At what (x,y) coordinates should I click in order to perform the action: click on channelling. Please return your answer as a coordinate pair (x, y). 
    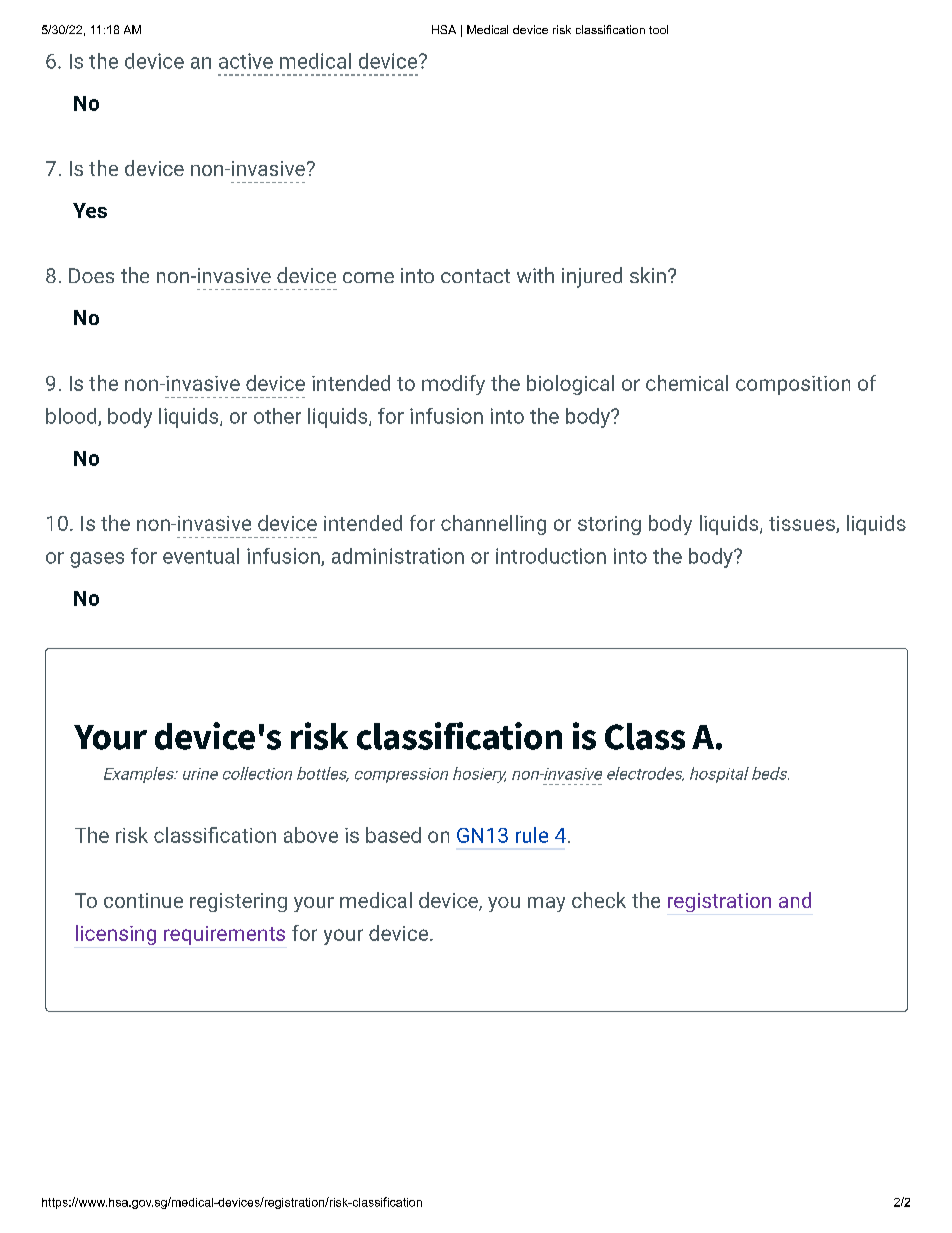
    Looking at the image, I should click on (493, 525).
